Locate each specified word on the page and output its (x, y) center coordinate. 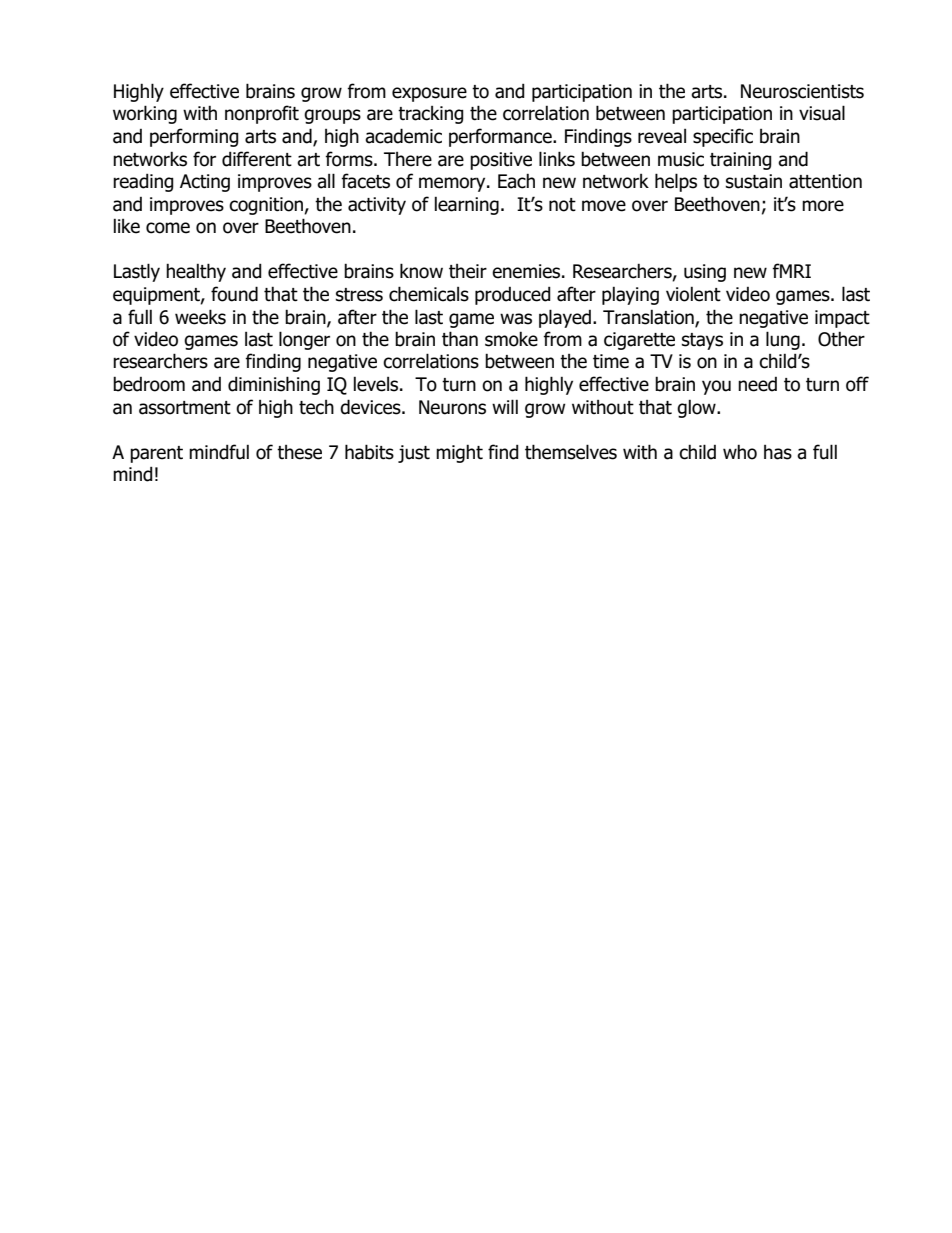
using (705, 273)
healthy (196, 272)
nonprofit (262, 114)
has (778, 452)
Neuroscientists (802, 91)
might (459, 453)
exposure (429, 94)
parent (156, 454)
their (468, 271)
